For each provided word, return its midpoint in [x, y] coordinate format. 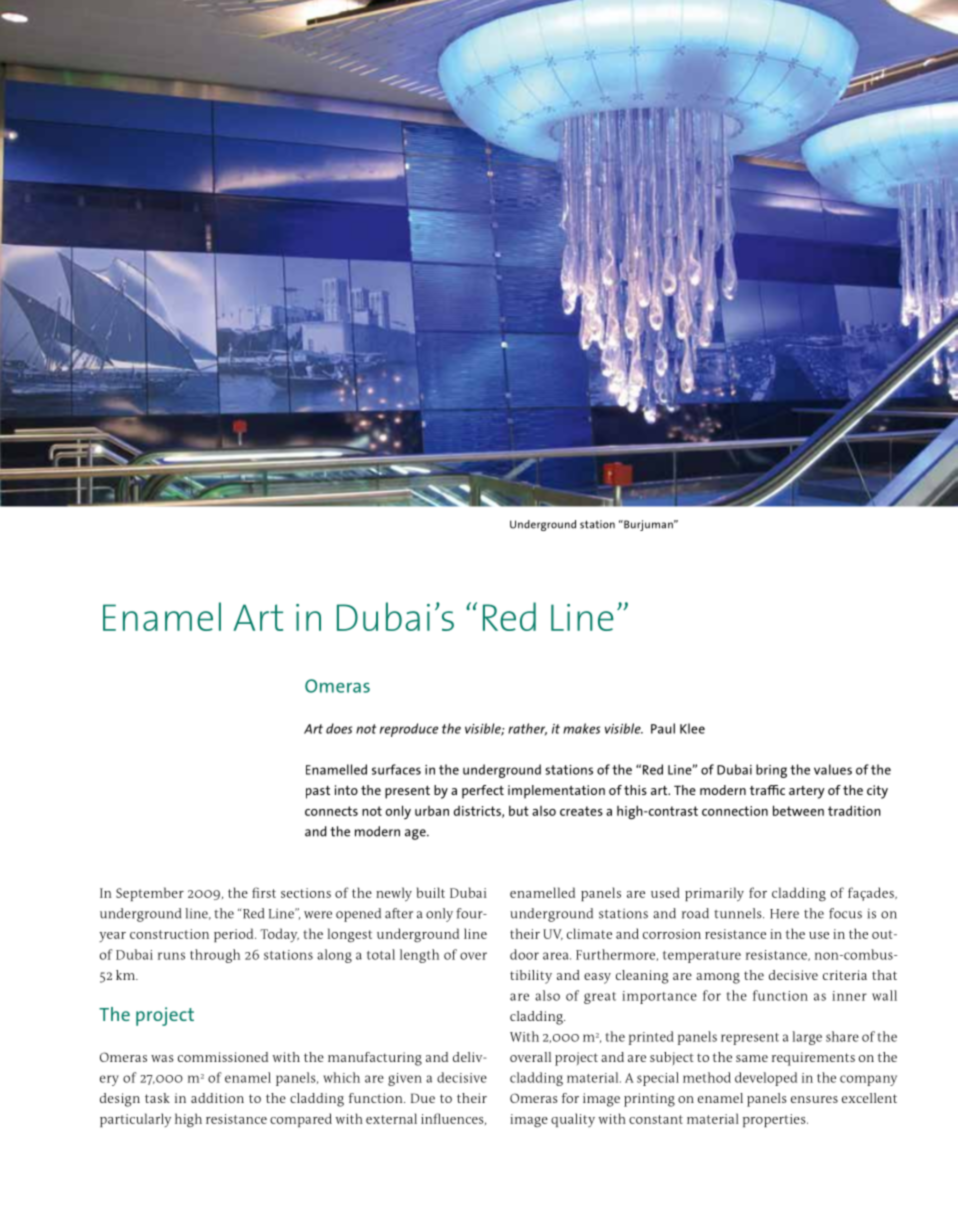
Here [784, 914]
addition [217, 1098]
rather [527, 729]
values [833, 769]
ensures [814, 1099]
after [399, 913]
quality [573, 1120]
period [235, 935]
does [339, 728]
